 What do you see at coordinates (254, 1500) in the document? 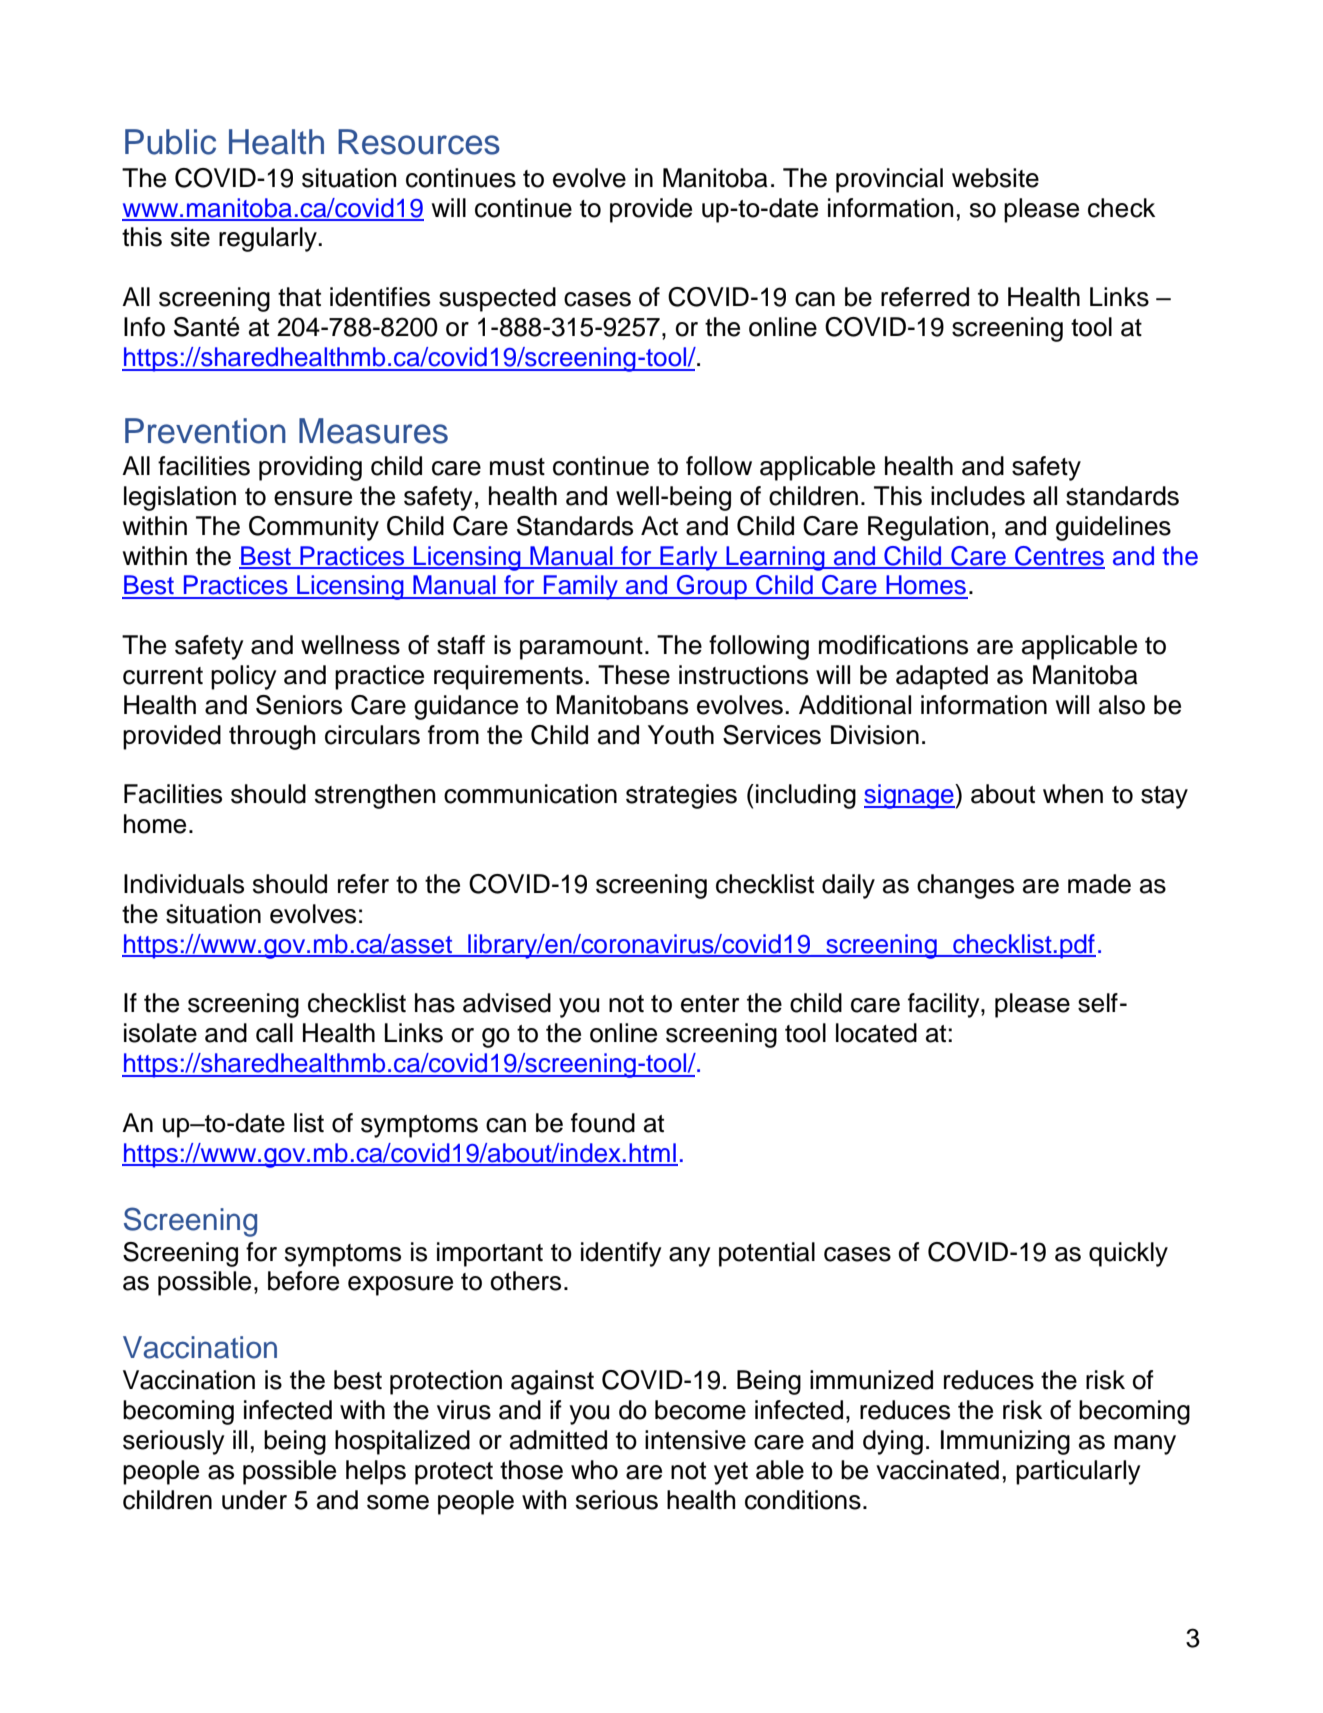
I see `under` at bounding box center [254, 1500].
